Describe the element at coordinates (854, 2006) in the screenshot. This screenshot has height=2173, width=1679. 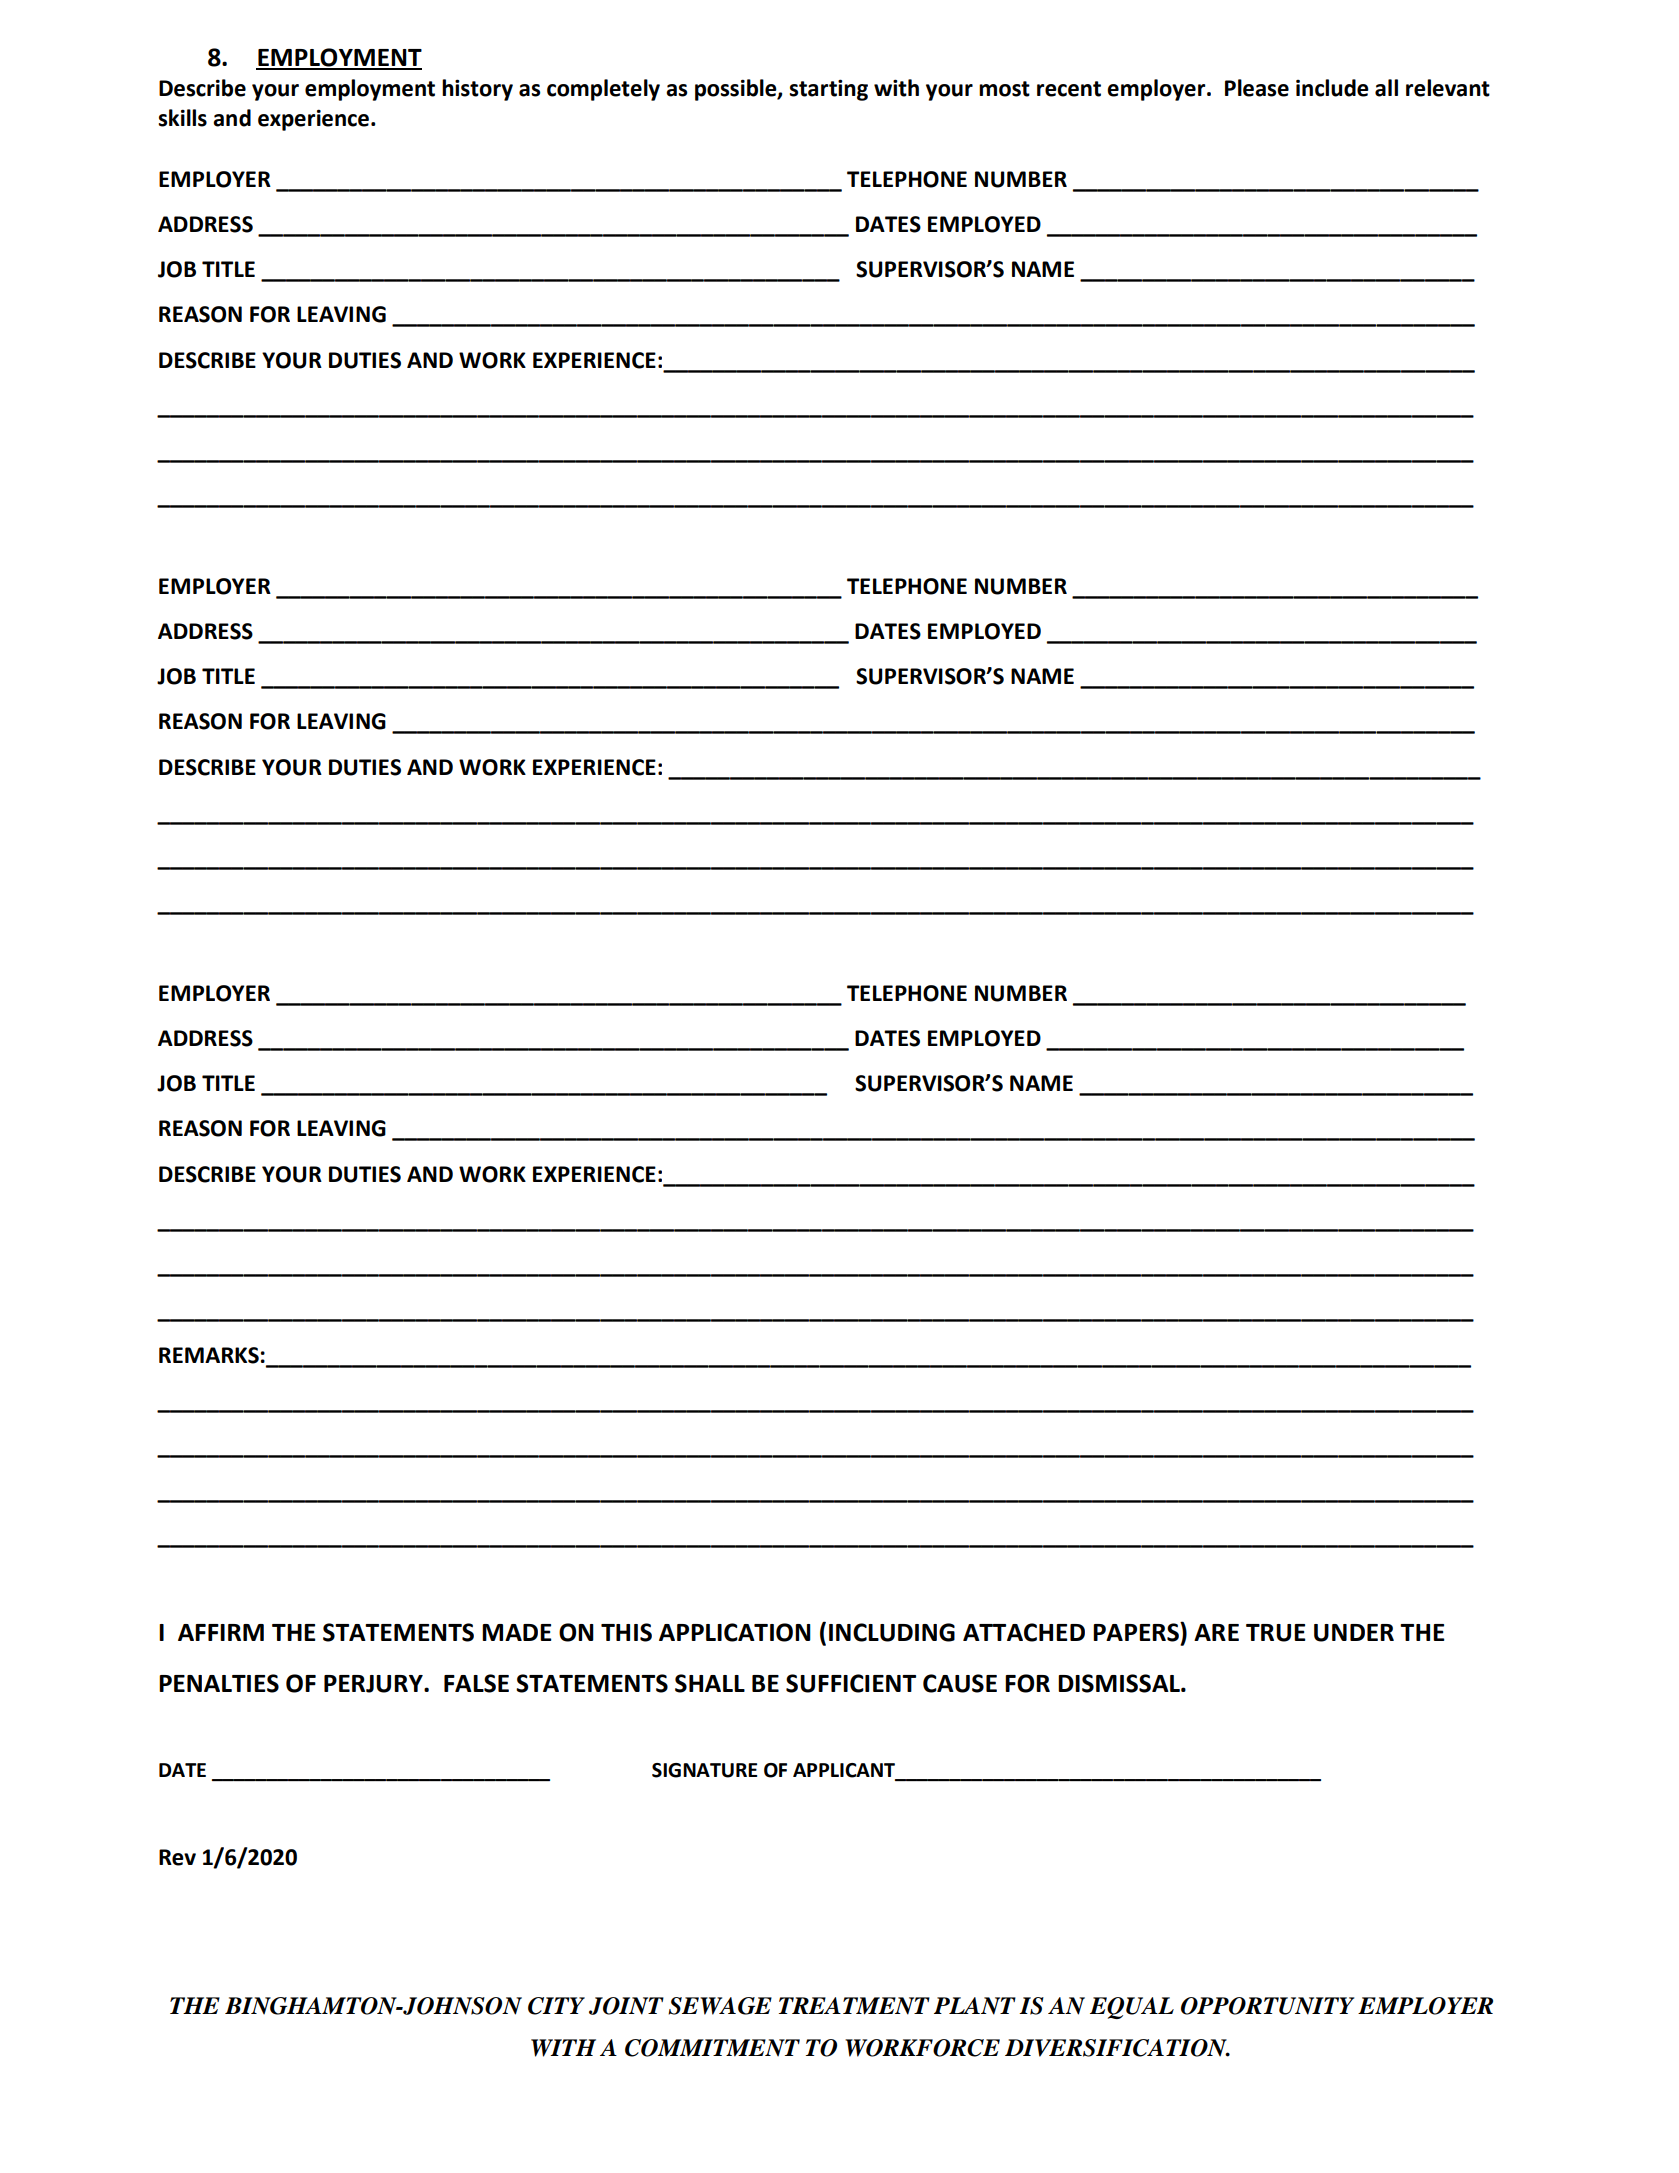
I see `TREATMENT` at that location.
